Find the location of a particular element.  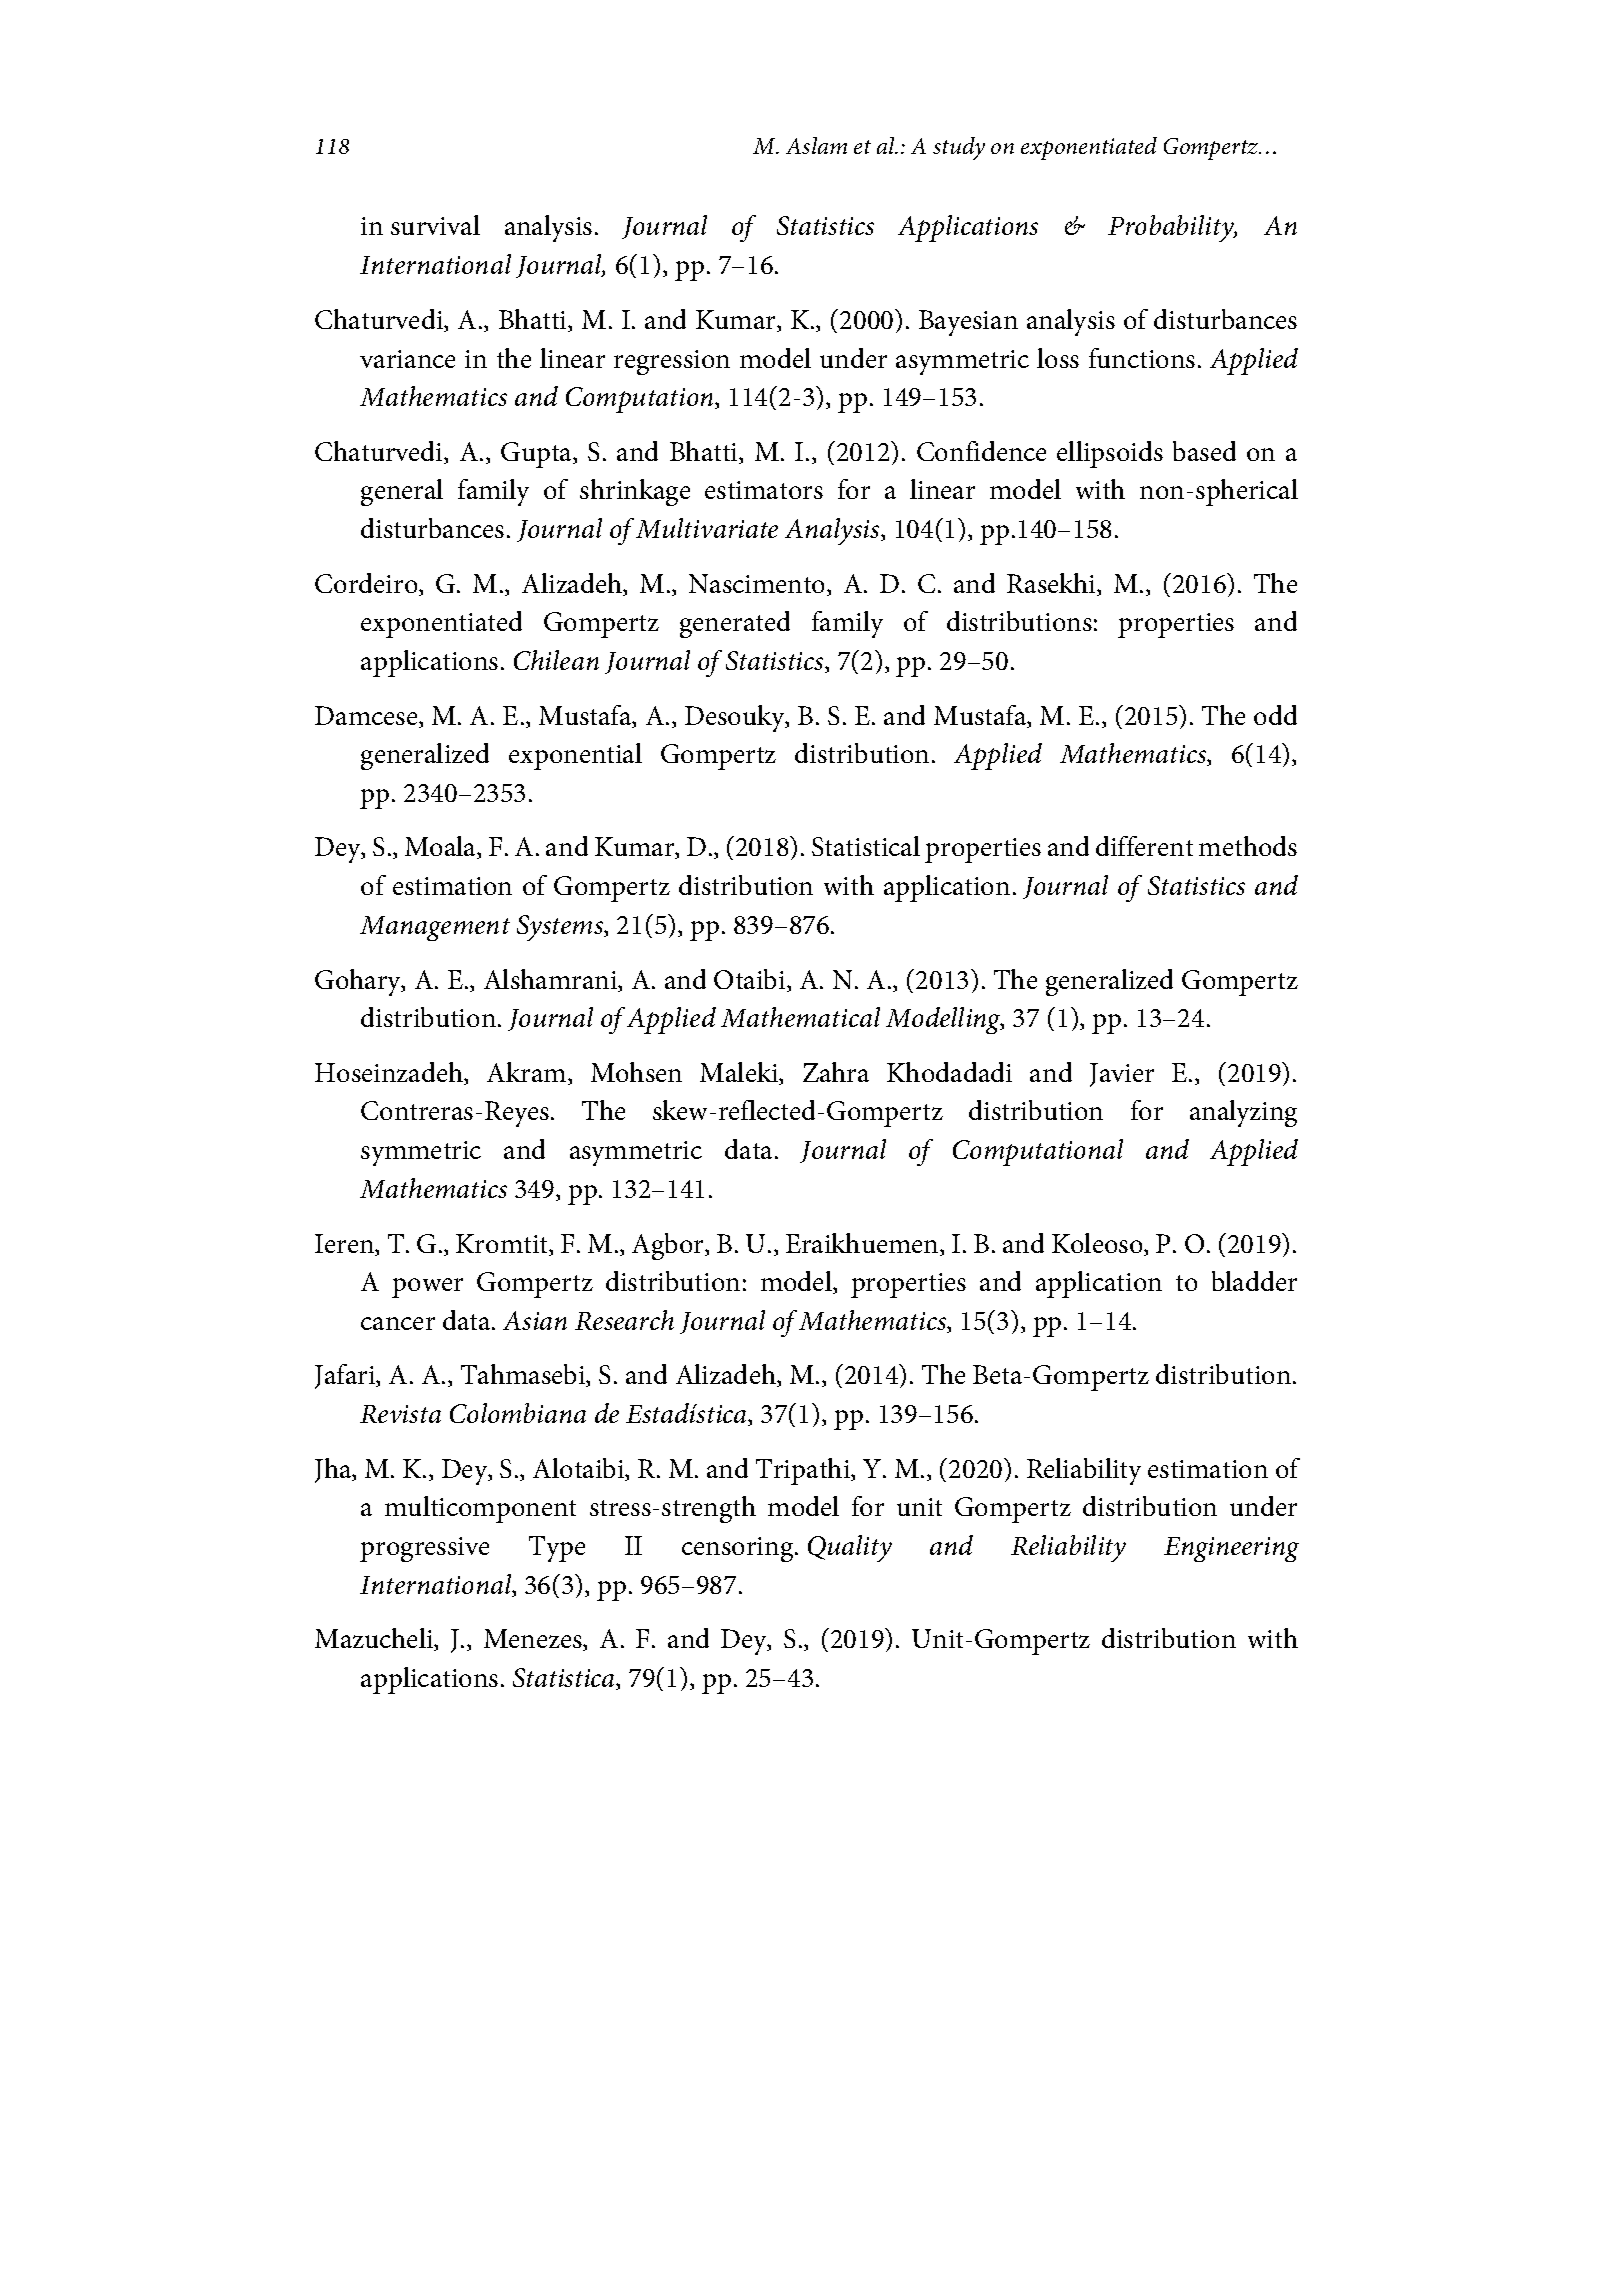

Mohsen is located at coordinates (636, 1072).
